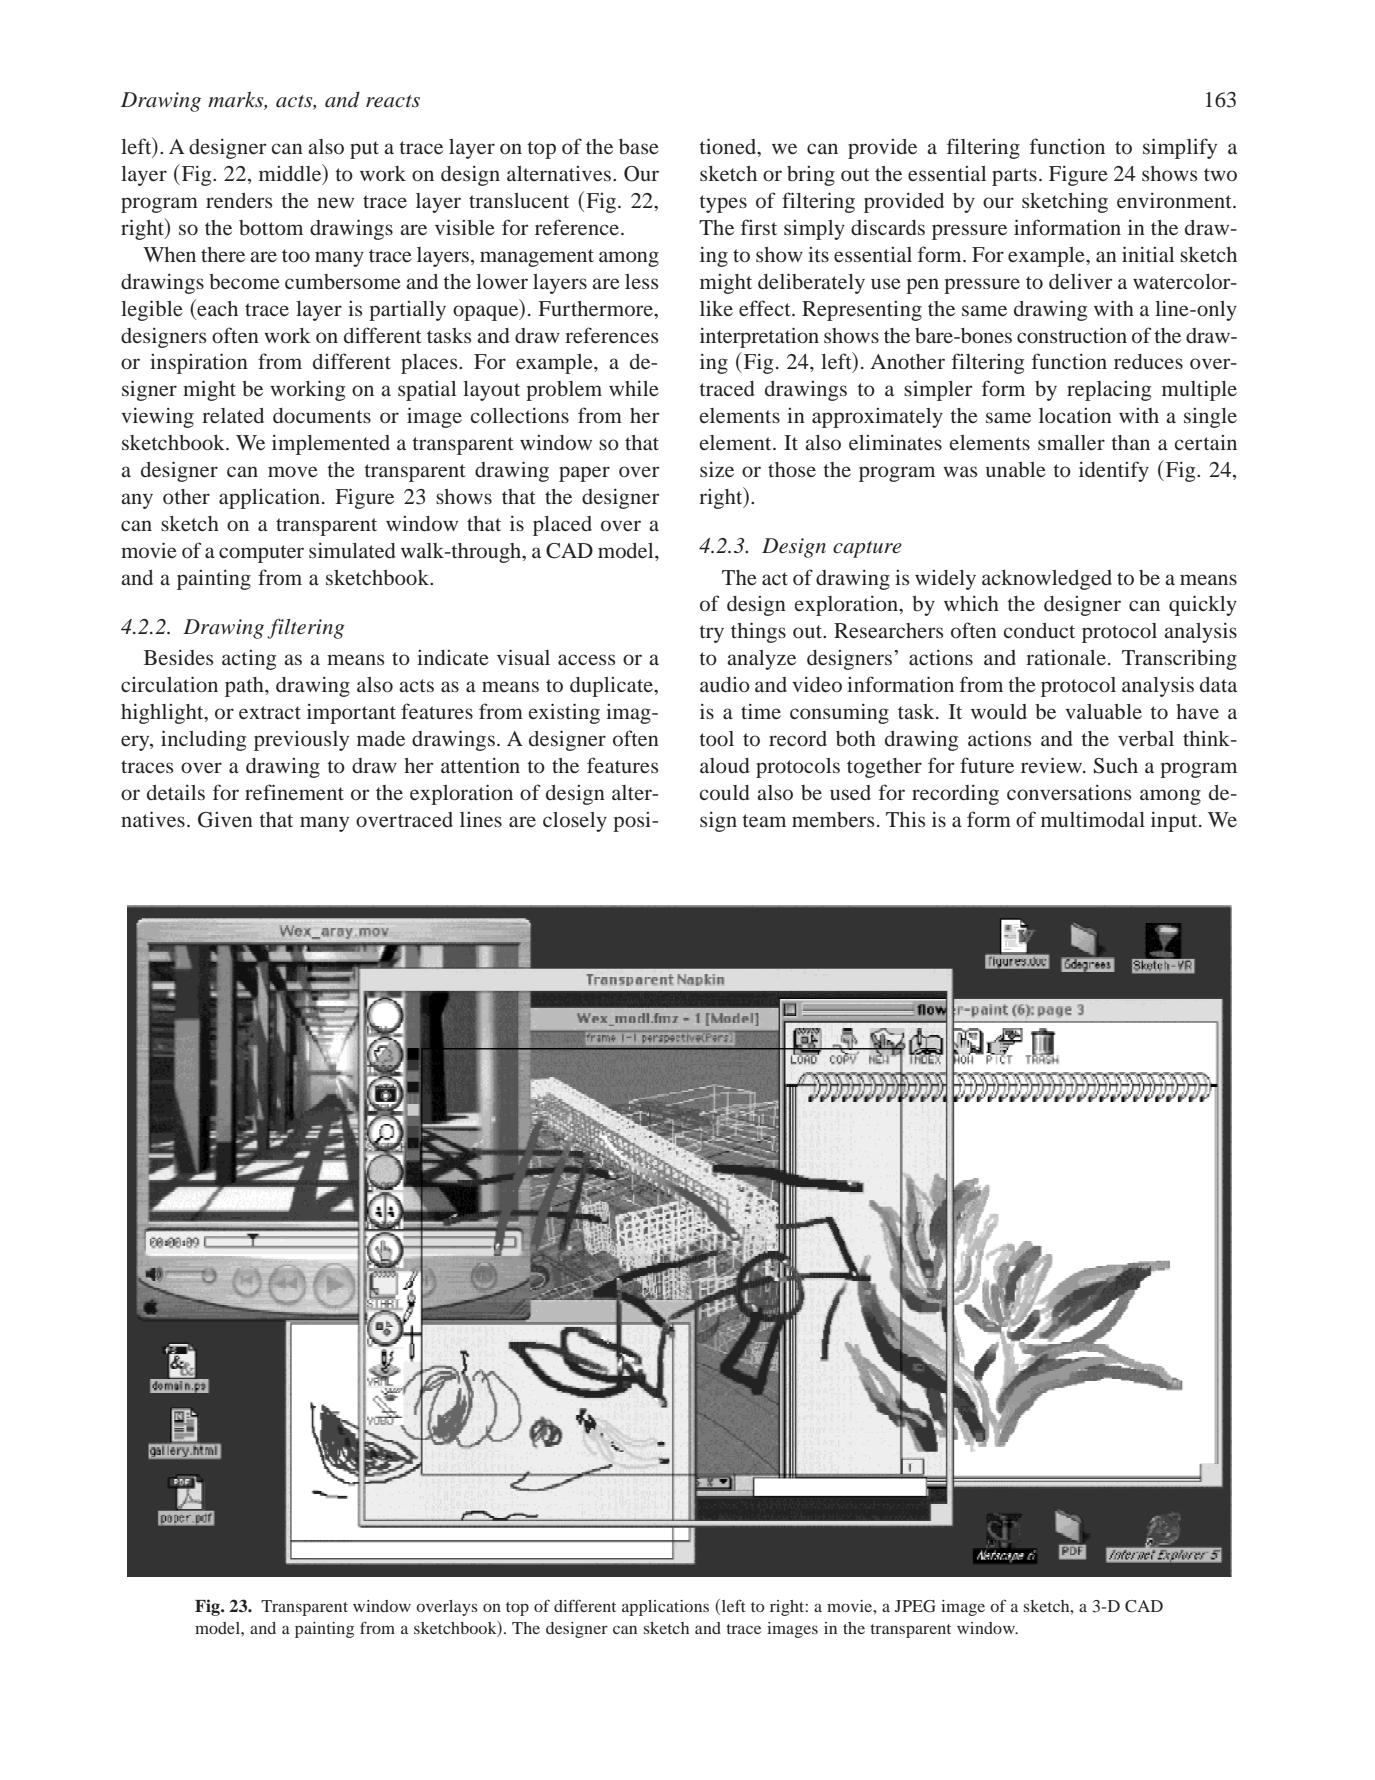 The image size is (1375, 1780). What do you see at coordinates (291, 174) in the screenshot?
I see `middle` at bounding box center [291, 174].
